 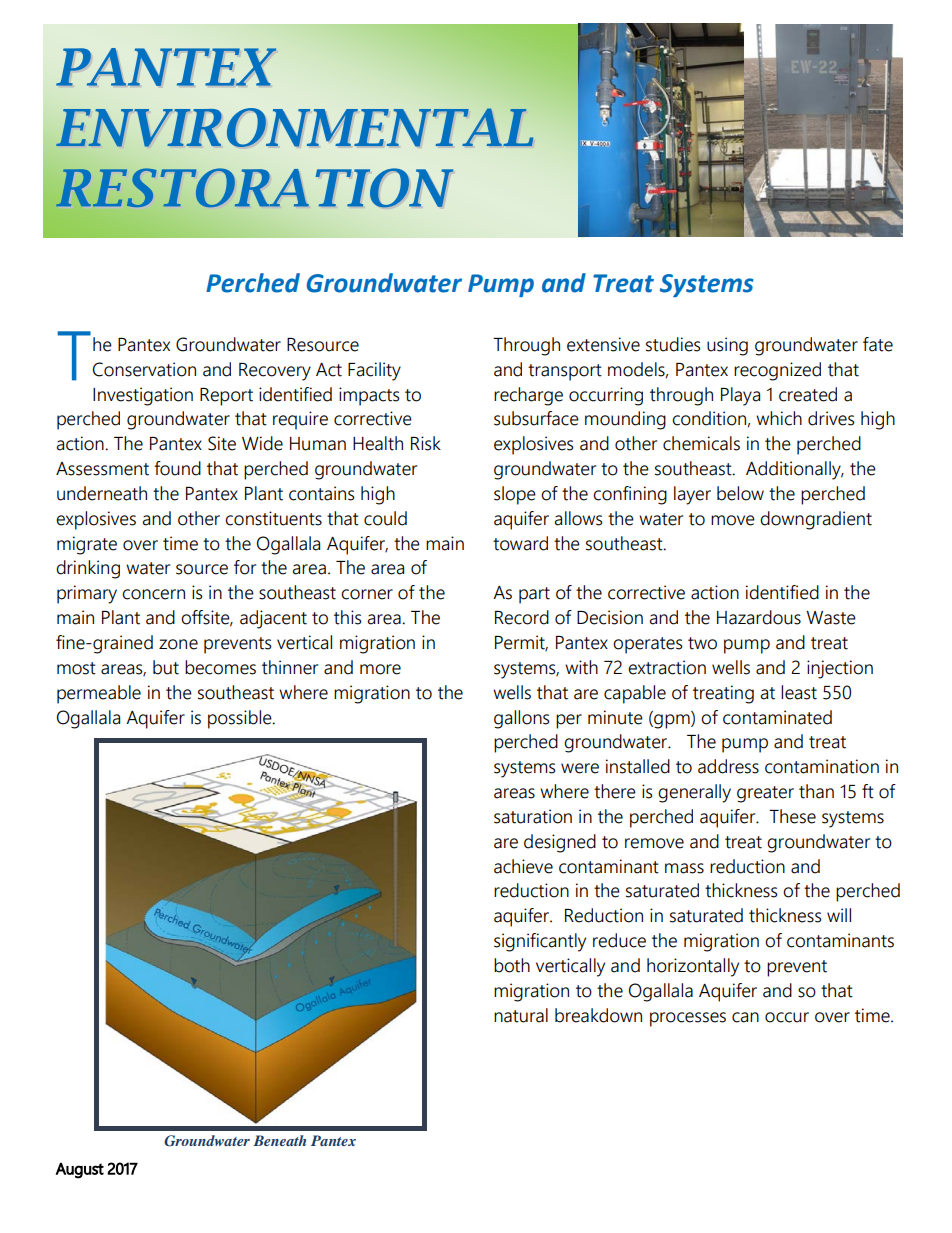 I want to click on Conservation, so click(x=144, y=369).
